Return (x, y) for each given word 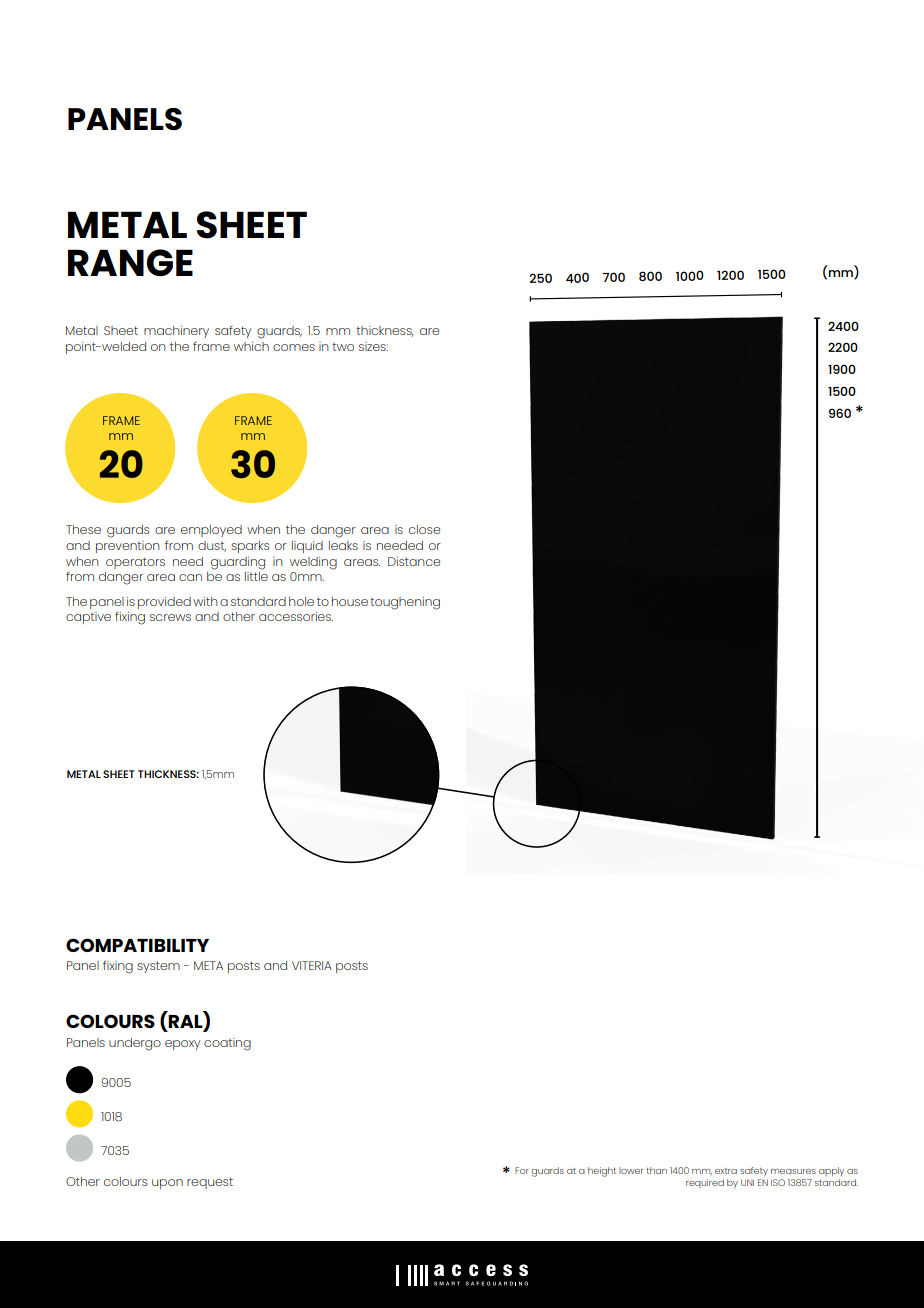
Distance (414, 561)
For (522, 1170)
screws (170, 617)
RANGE (130, 262)
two (343, 347)
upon (167, 1184)
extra (726, 1171)
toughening (405, 603)
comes (294, 347)
